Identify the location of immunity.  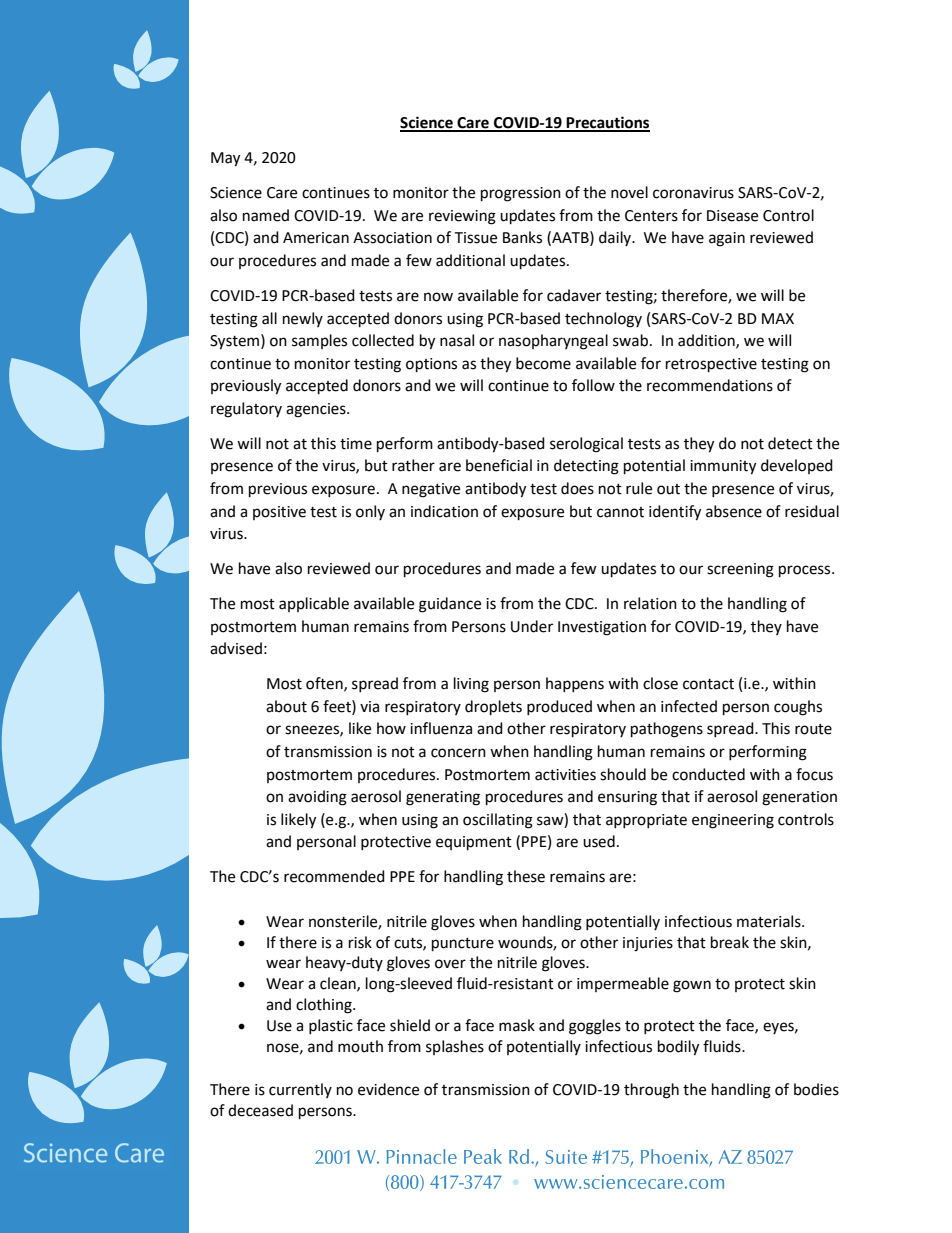
(723, 467).
